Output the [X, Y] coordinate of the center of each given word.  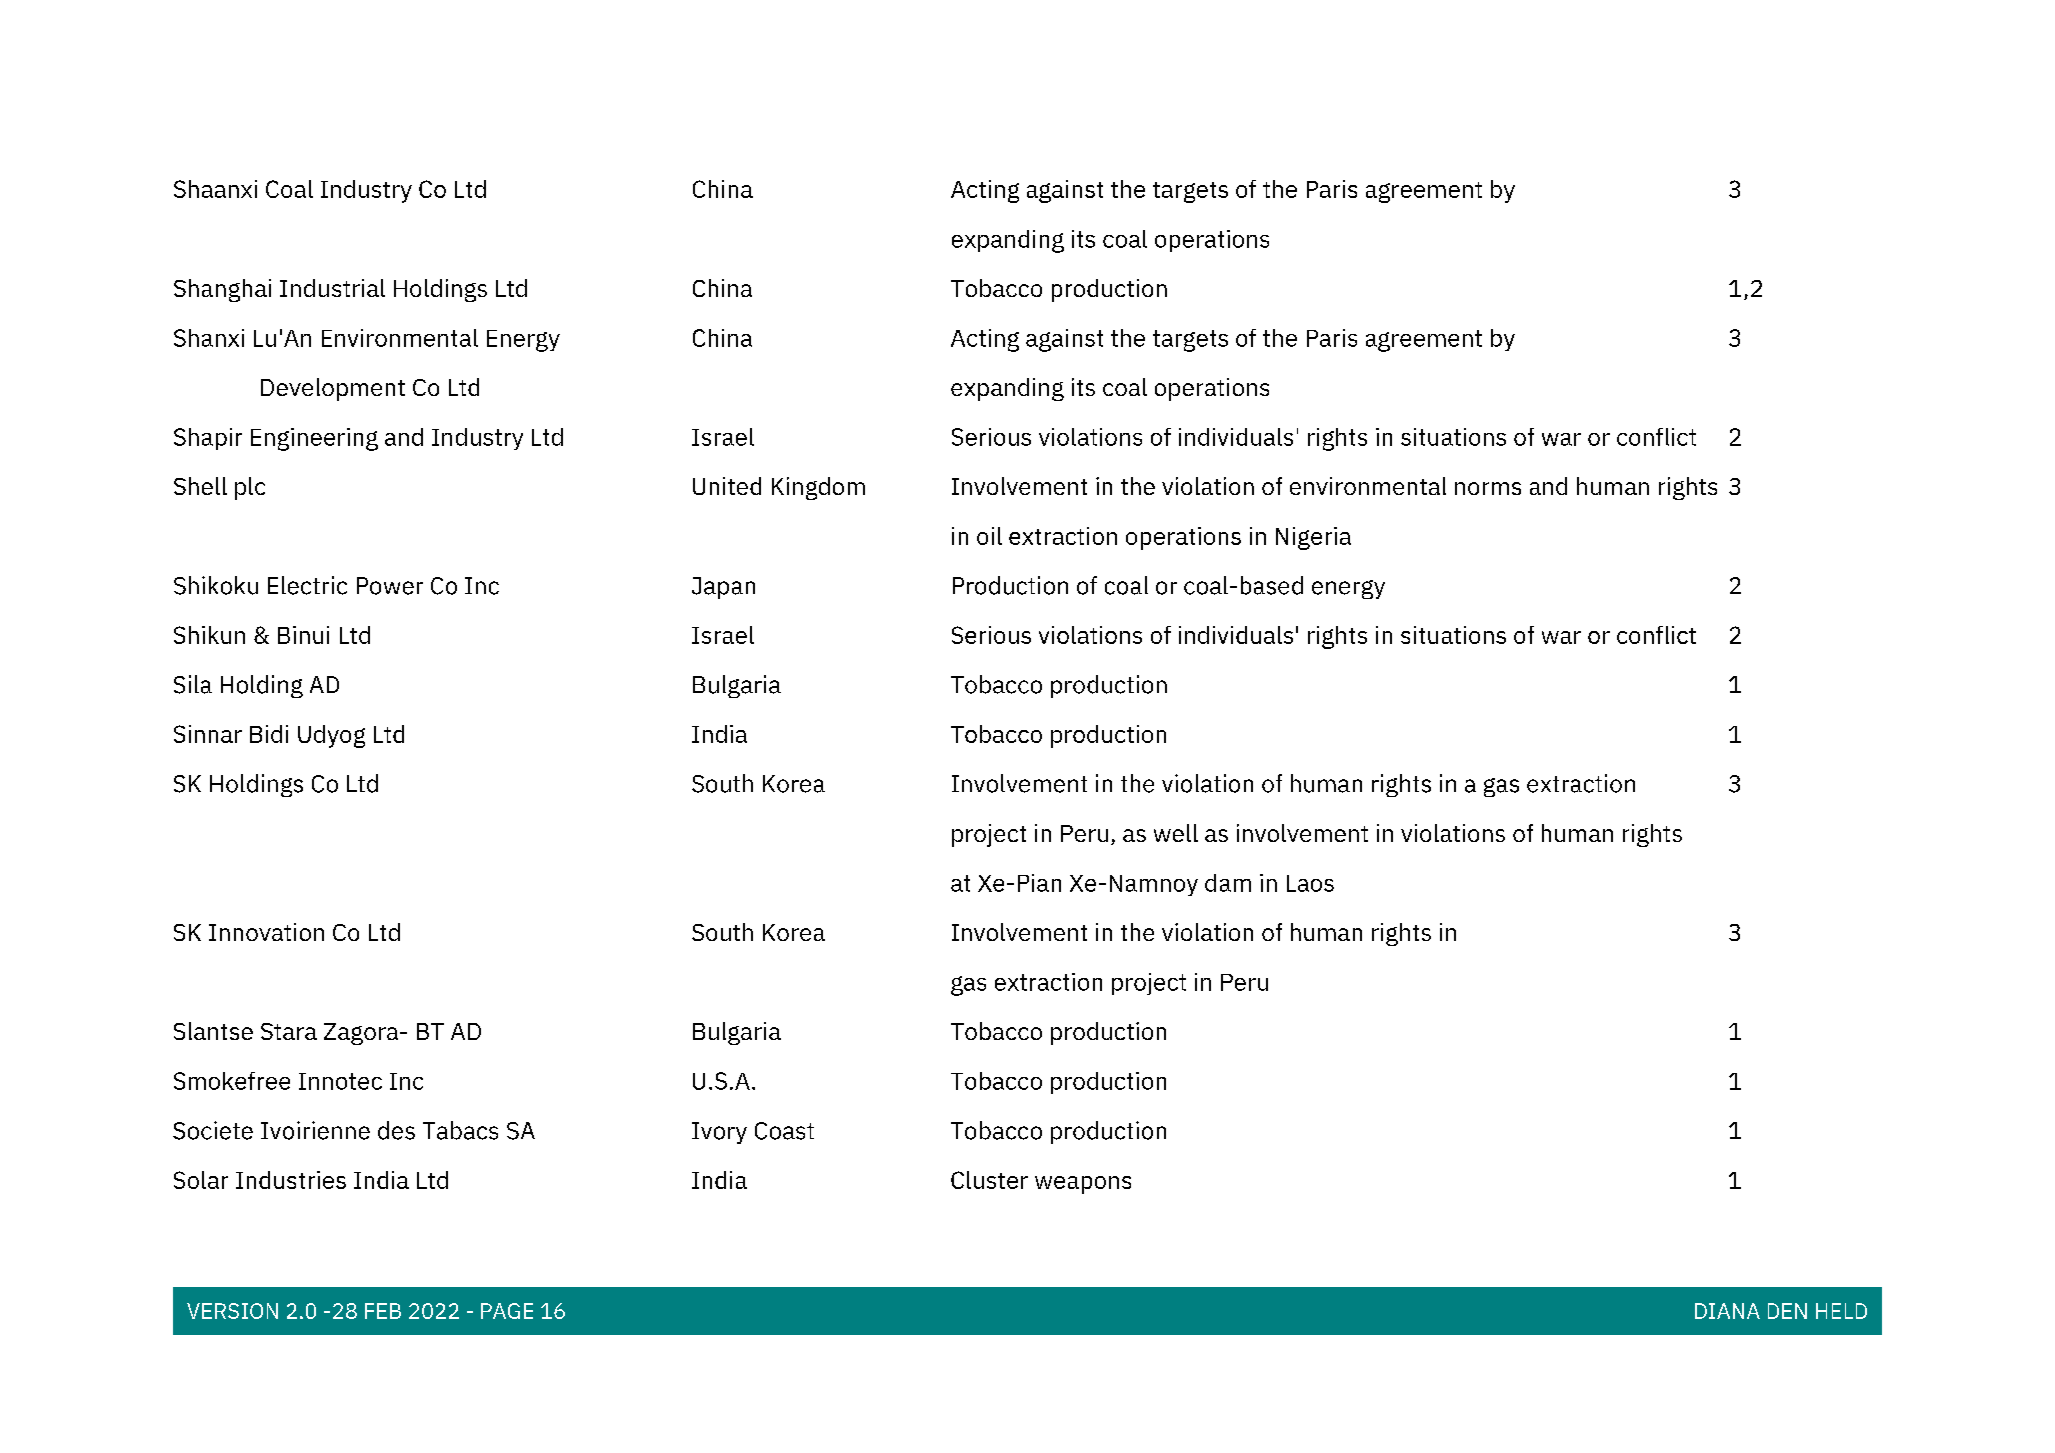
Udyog [331, 736]
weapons [1083, 1185]
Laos [1310, 883]
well [1176, 833]
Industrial [332, 288]
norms [1488, 488]
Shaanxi [215, 189]
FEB [383, 1311]
